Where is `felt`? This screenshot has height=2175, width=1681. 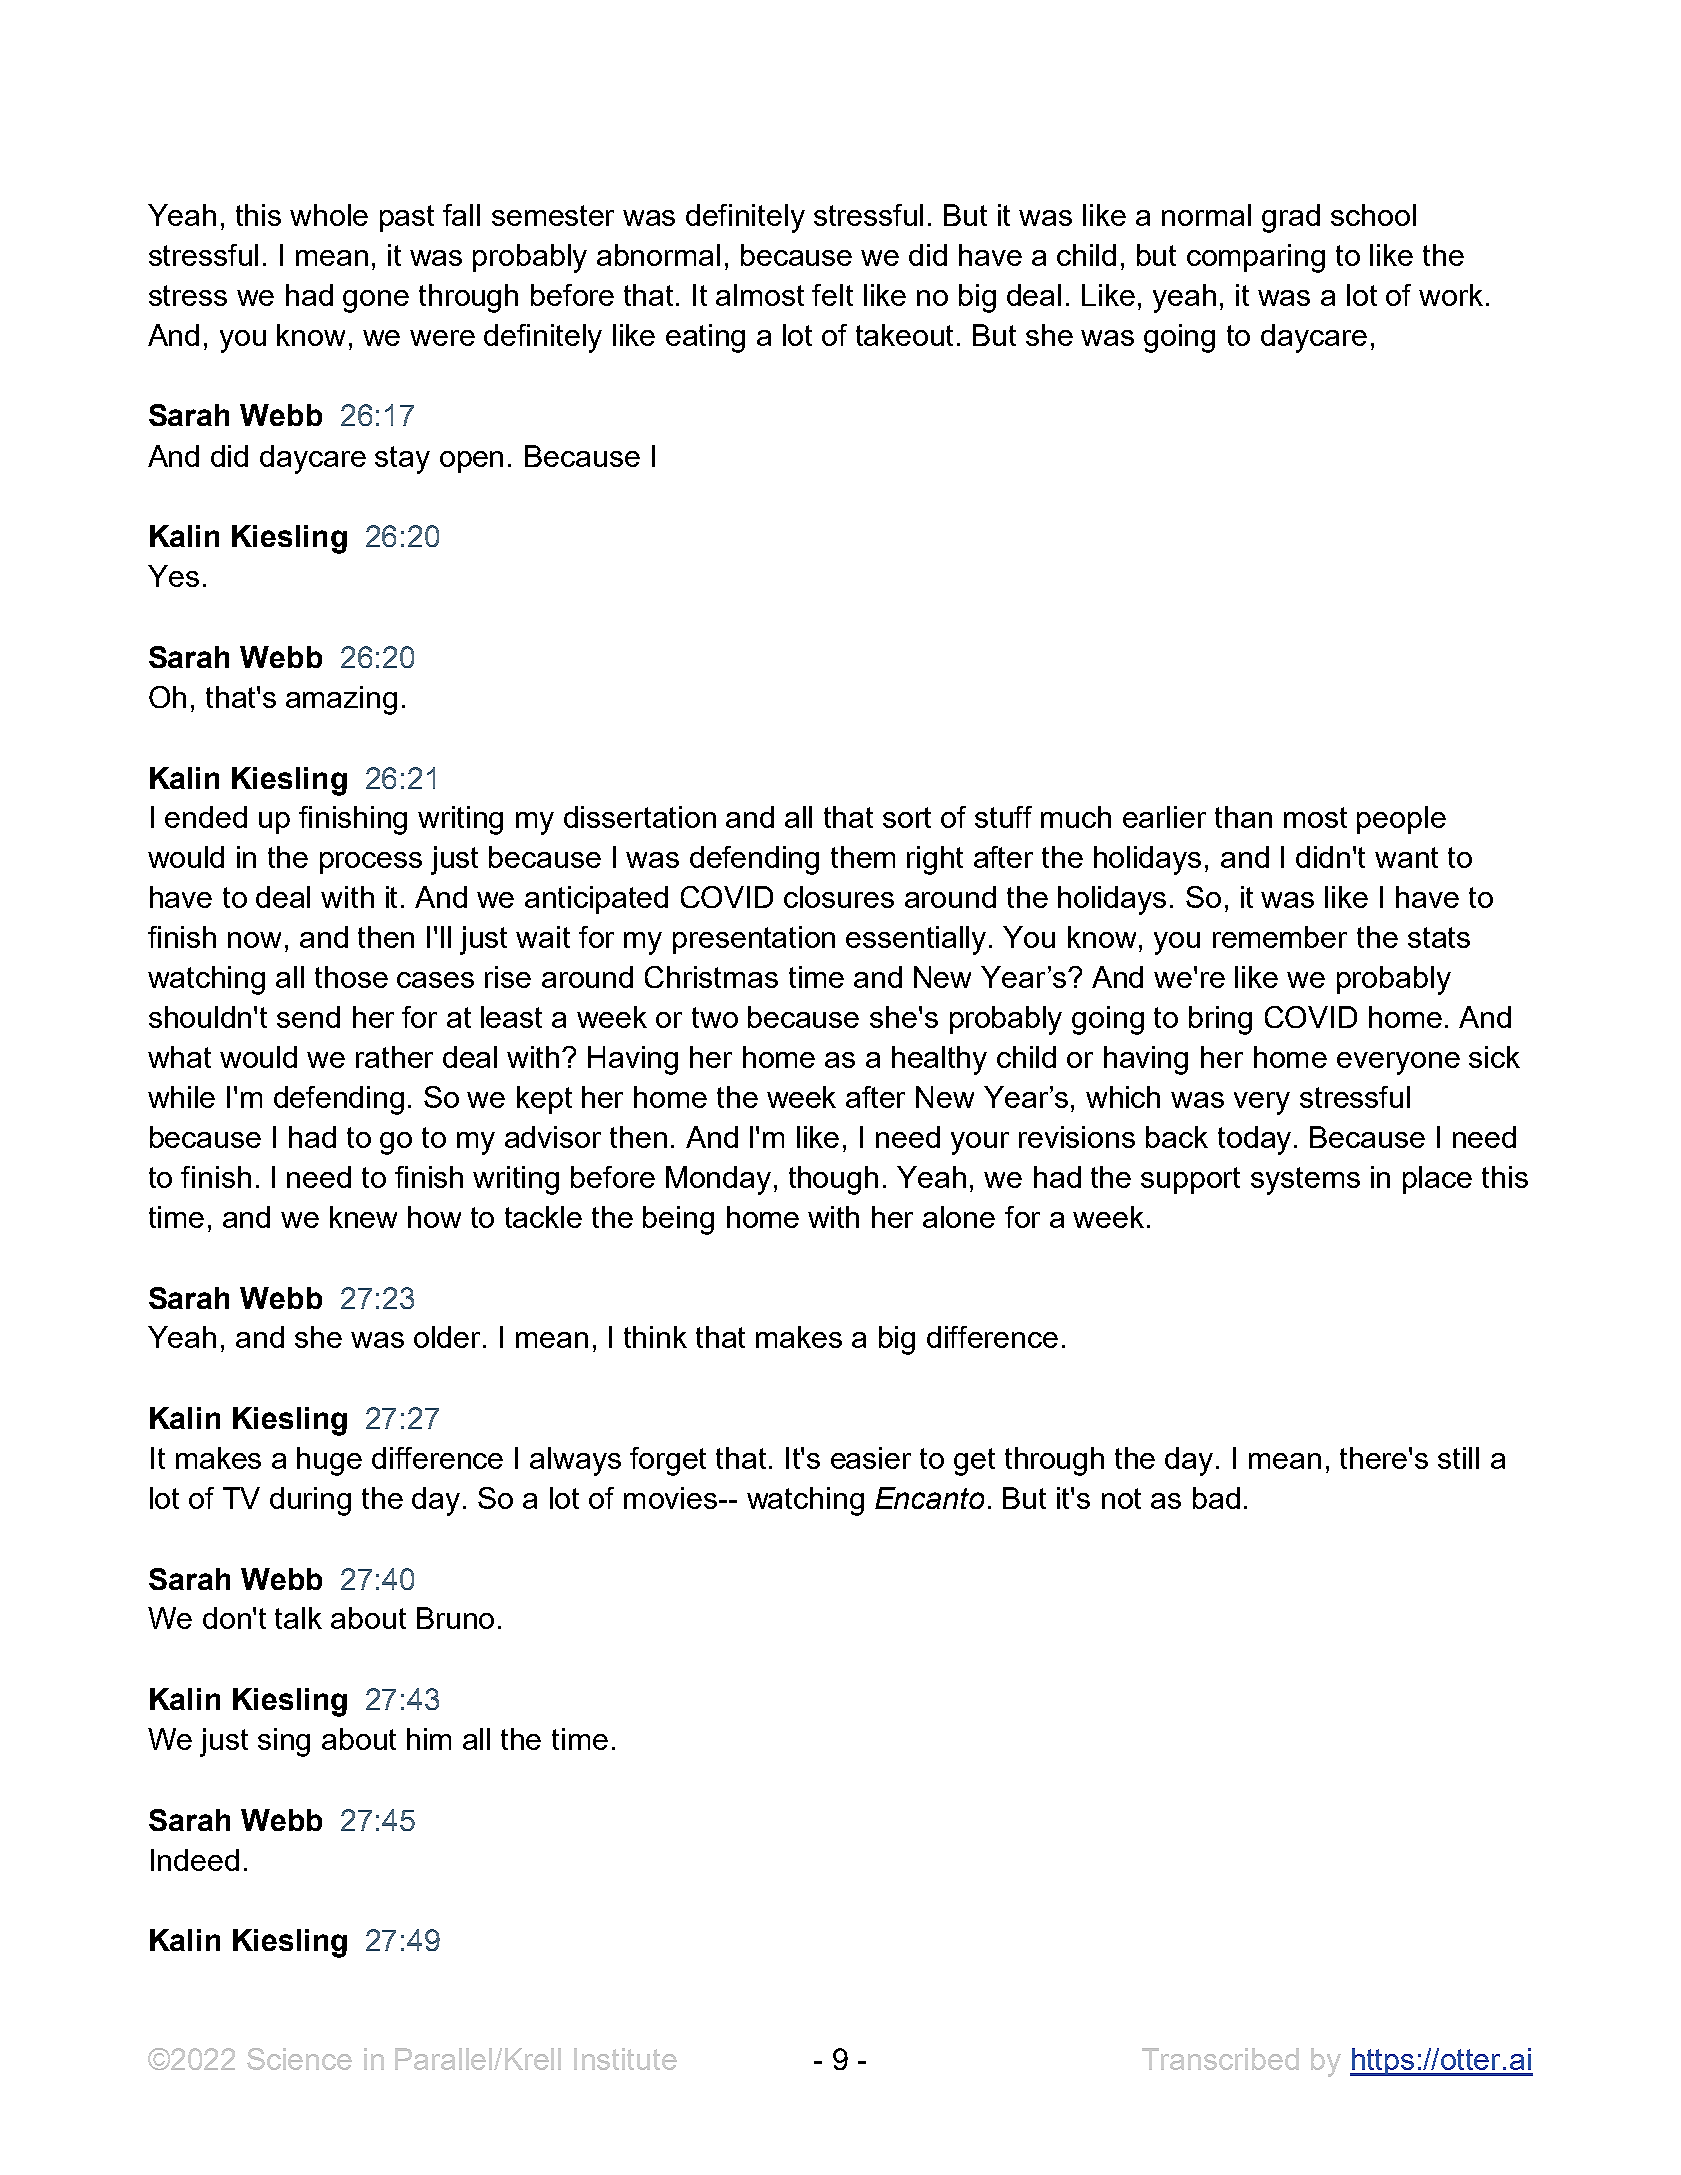 felt is located at coordinates (832, 295).
